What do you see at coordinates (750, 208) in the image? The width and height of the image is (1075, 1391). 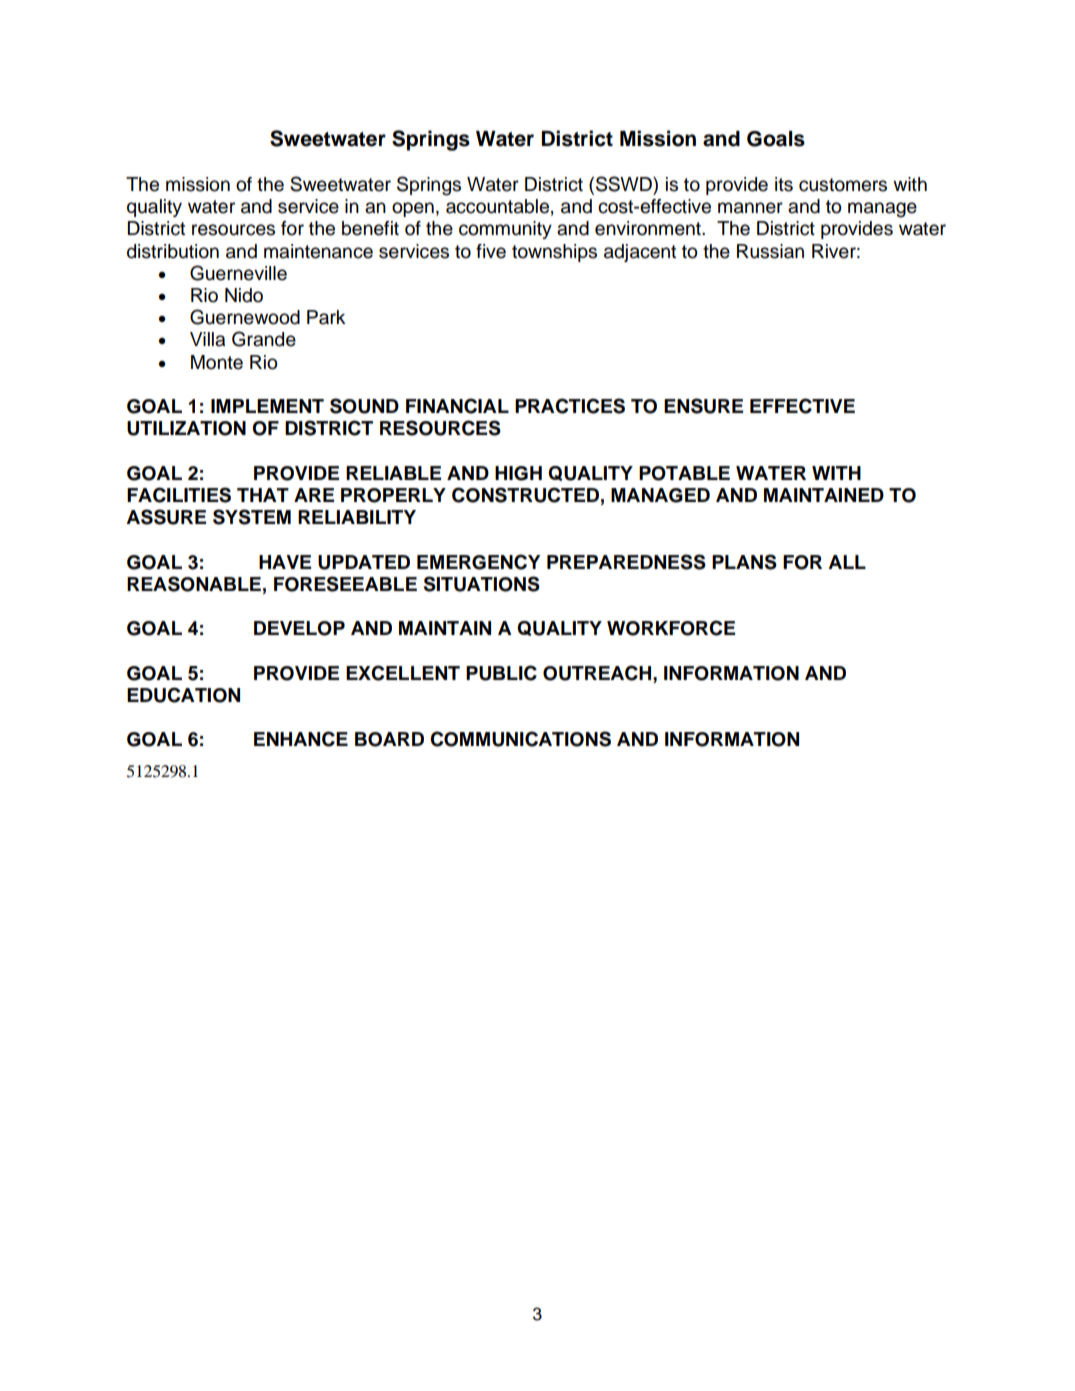 I see `manner` at bounding box center [750, 208].
